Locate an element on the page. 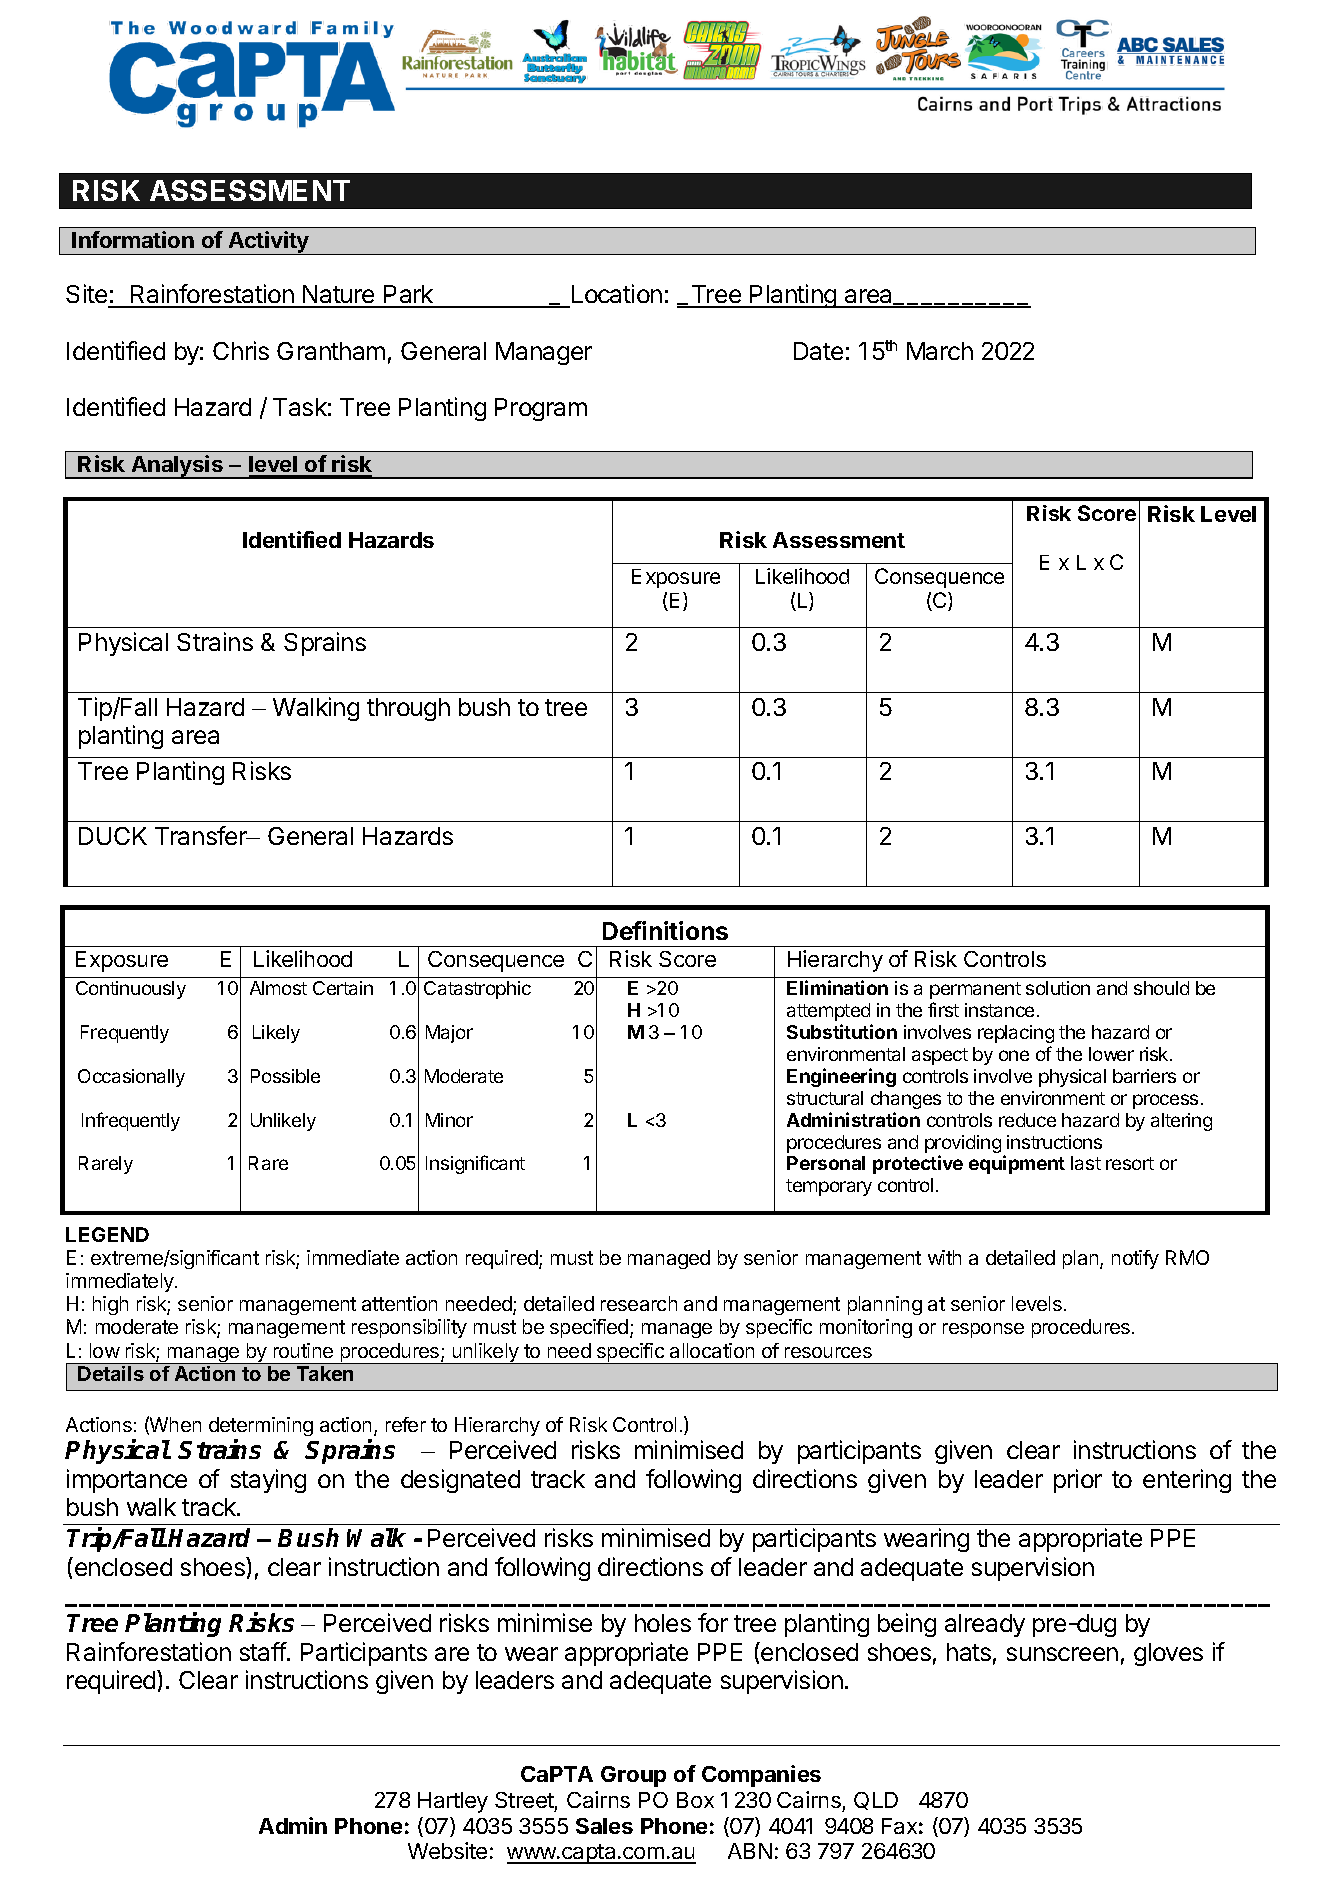 Image resolution: width=1334 pixels, height=1886 pixels. March is located at coordinates (940, 351).
